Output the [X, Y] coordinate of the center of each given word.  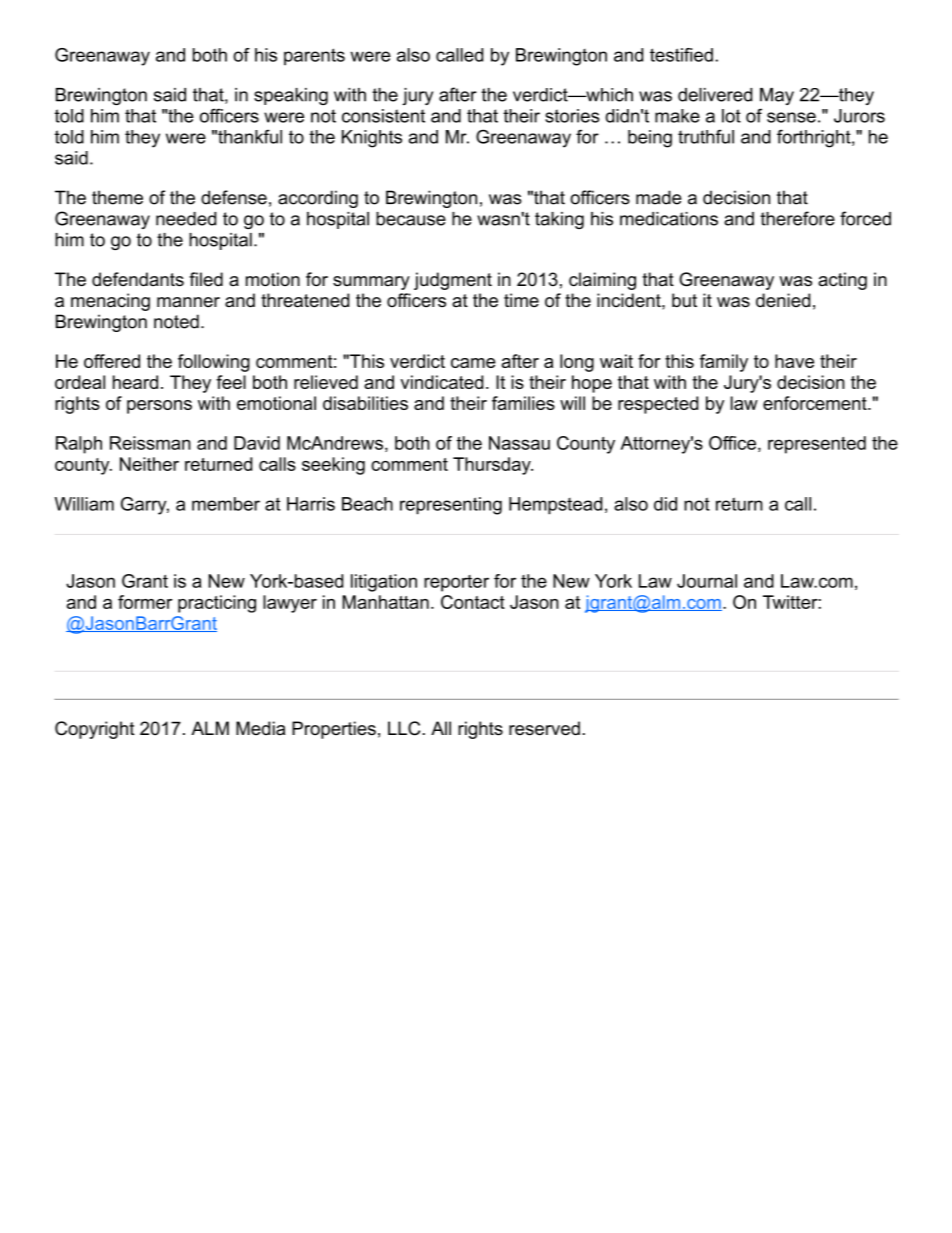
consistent [383, 116]
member [226, 504]
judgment [453, 281]
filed [206, 279]
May [777, 96]
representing [451, 506]
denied [783, 300]
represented [817, 445]
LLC [404, 728]
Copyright [95, 730]
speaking [291, 96]
